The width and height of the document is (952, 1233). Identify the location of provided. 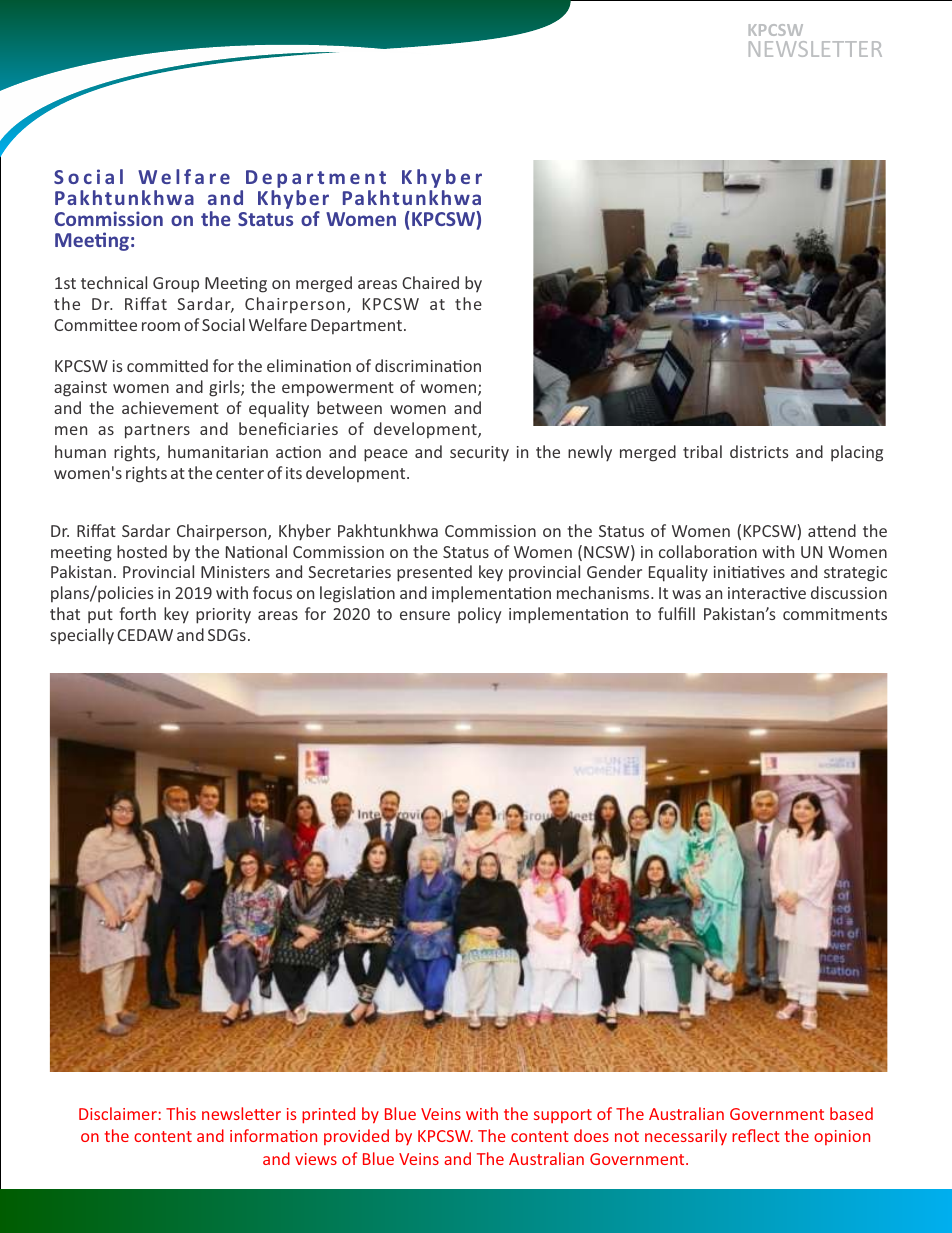
(356, 1137).
